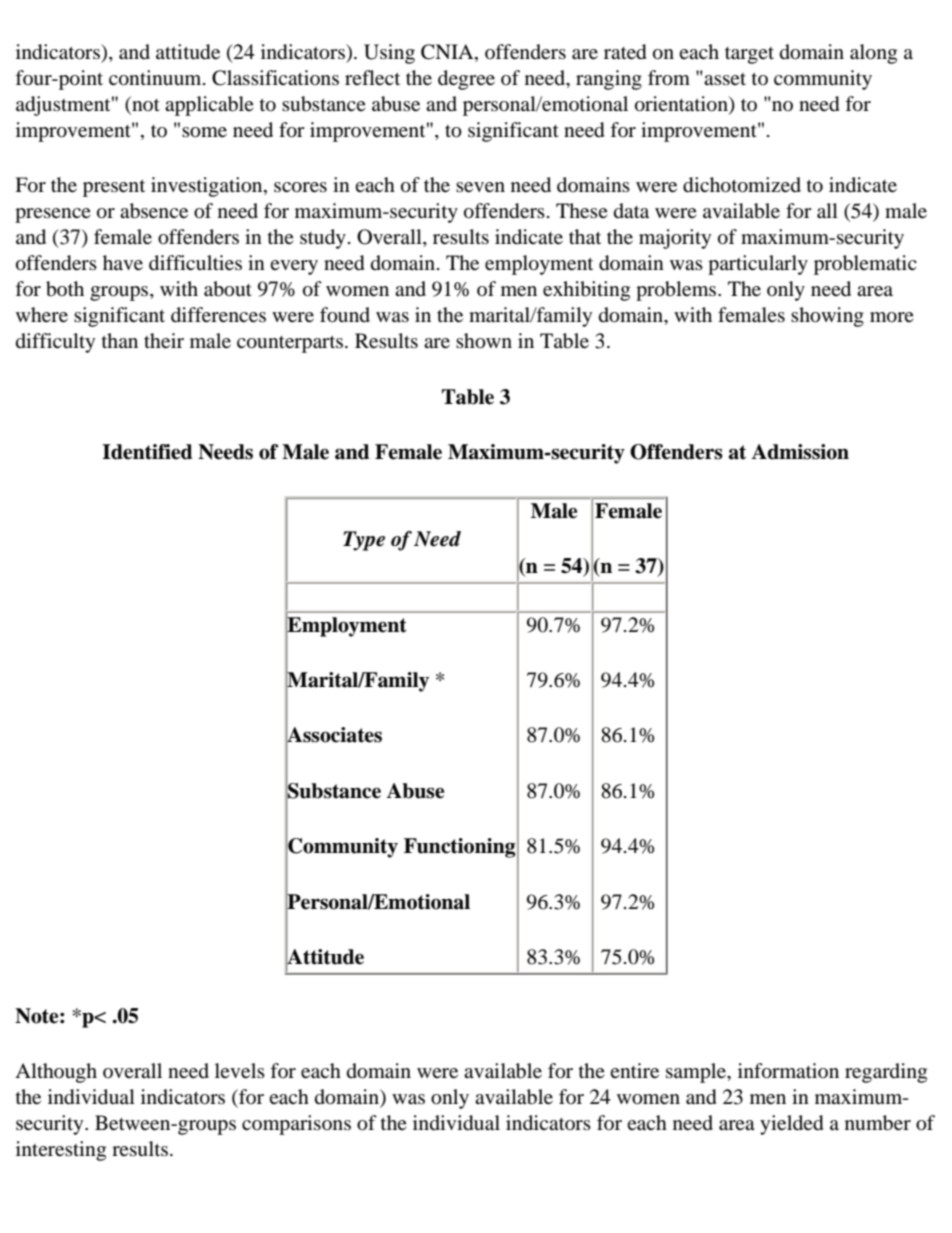 Image resolution: width=952 pixels, height=1233 pixels. Describe the element at coordinates (800, 452) in the page. I see `Admission` at that location.
